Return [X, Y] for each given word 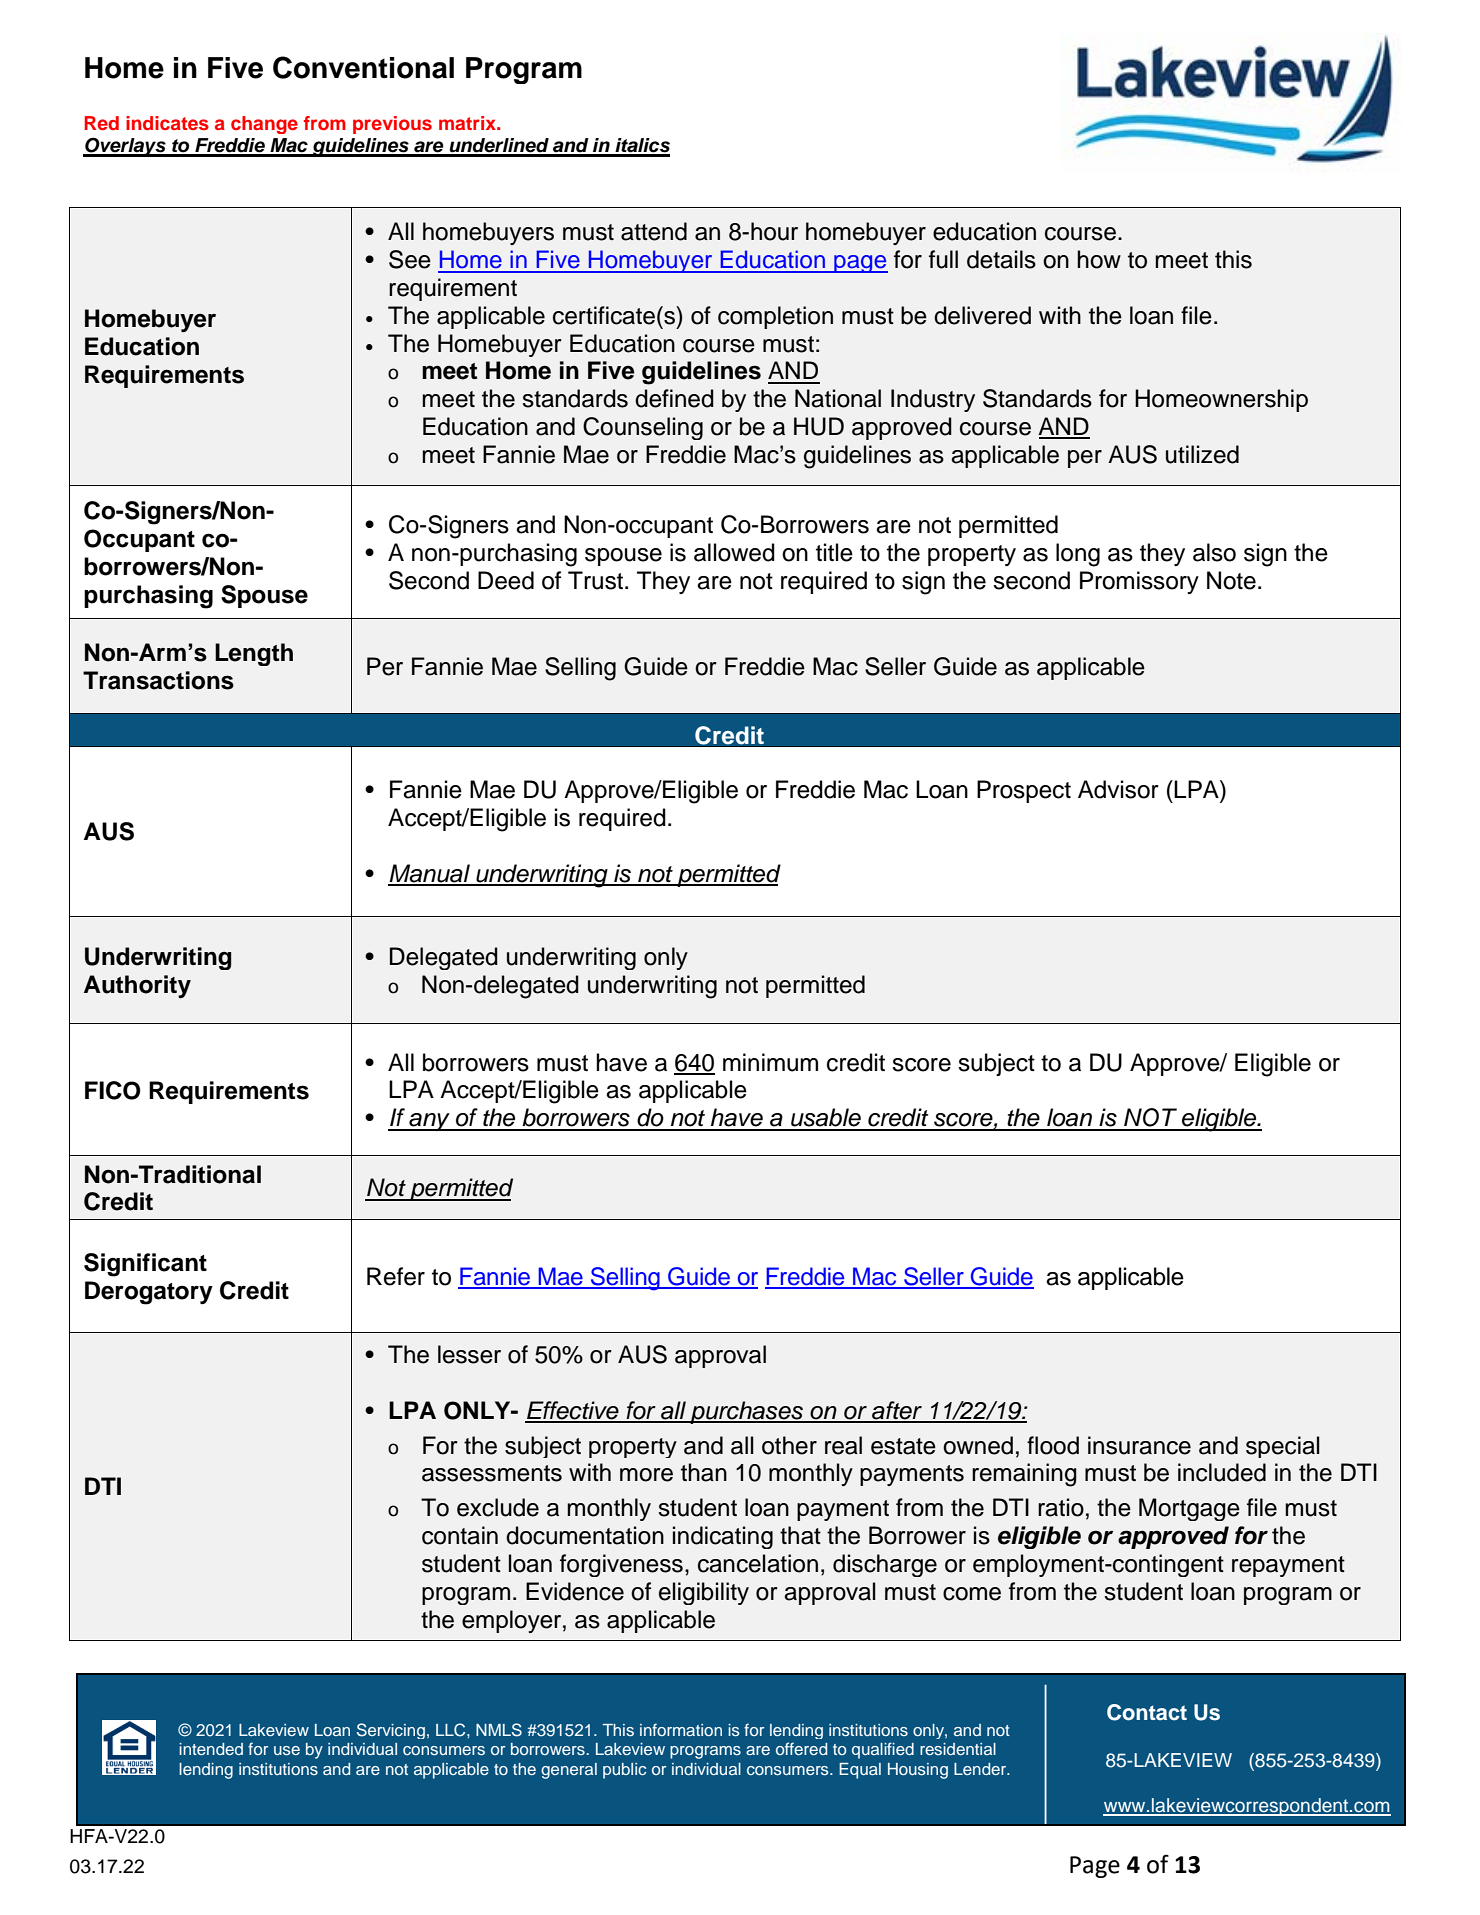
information [681, 1729]
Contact [1147, 1712]
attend [654, 231]
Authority [137, 986]
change [264, 125]
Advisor [1118, 789]
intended [211, 1749]
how [1099, 259]
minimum [770, 1062]
